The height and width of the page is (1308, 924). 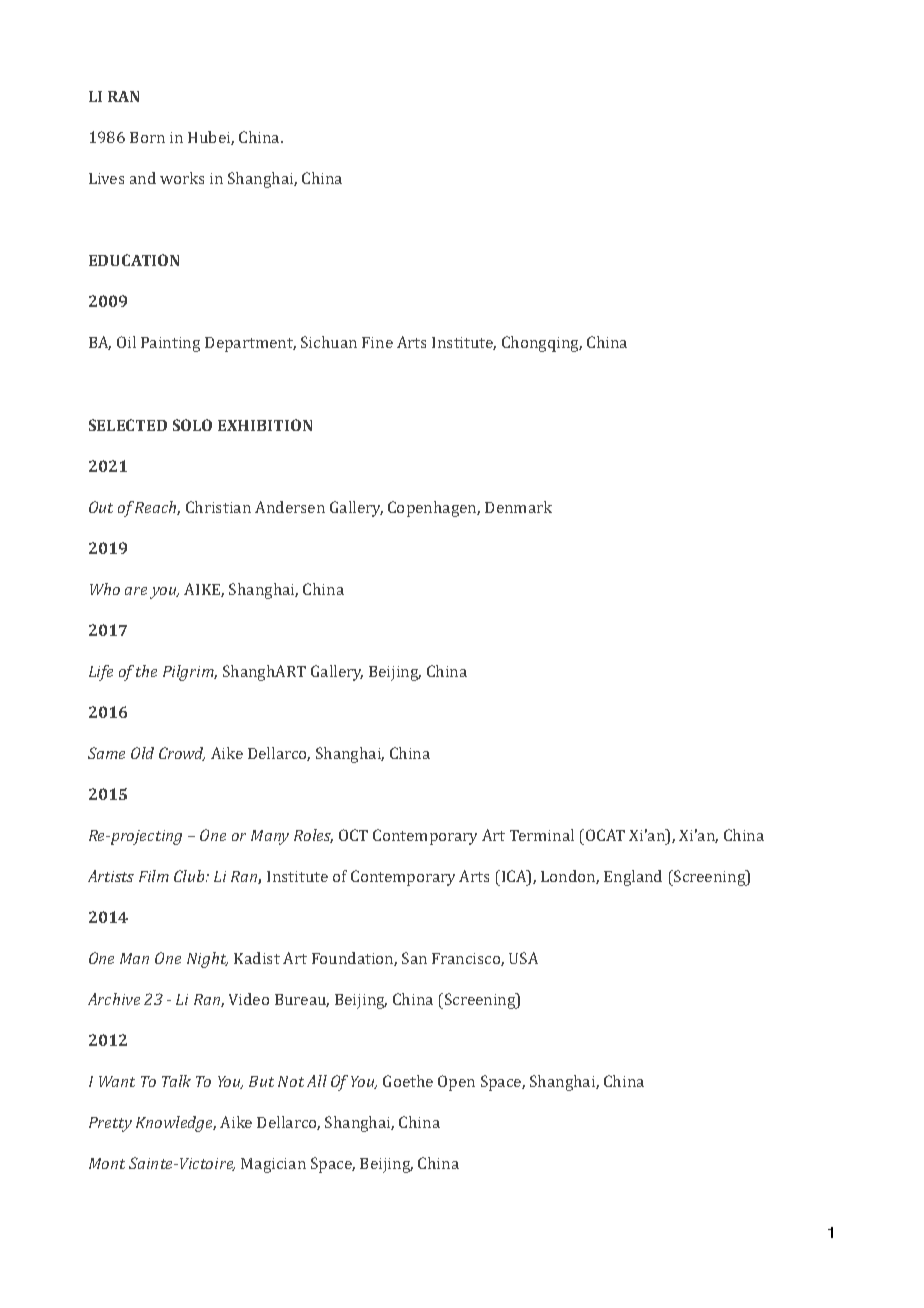 What do you see at coordinates (542, 344) in the page?
I see `Chongqing` at bounding box center [542, 344].
